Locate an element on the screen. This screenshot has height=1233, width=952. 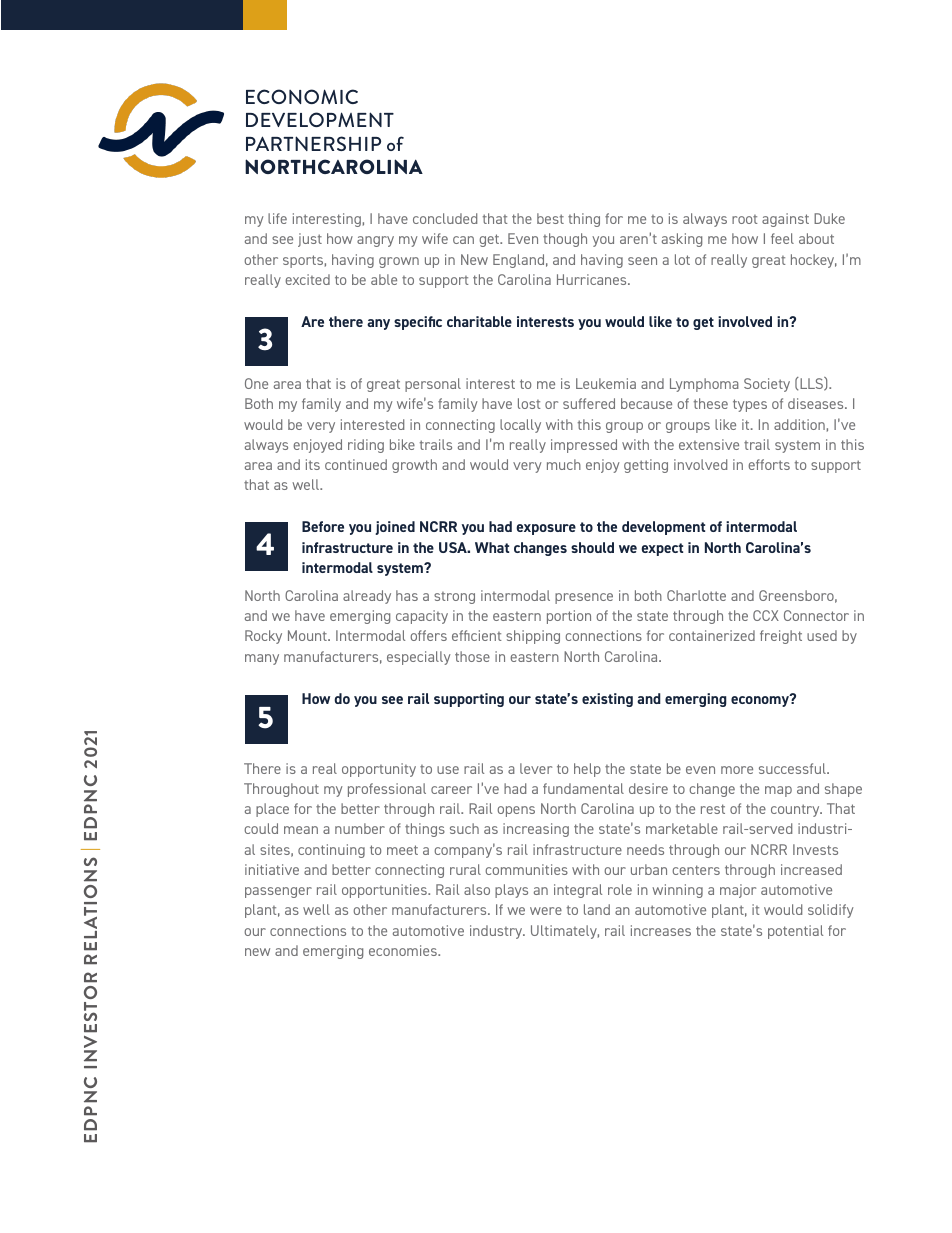
against is located at coordinates (785, 220).
